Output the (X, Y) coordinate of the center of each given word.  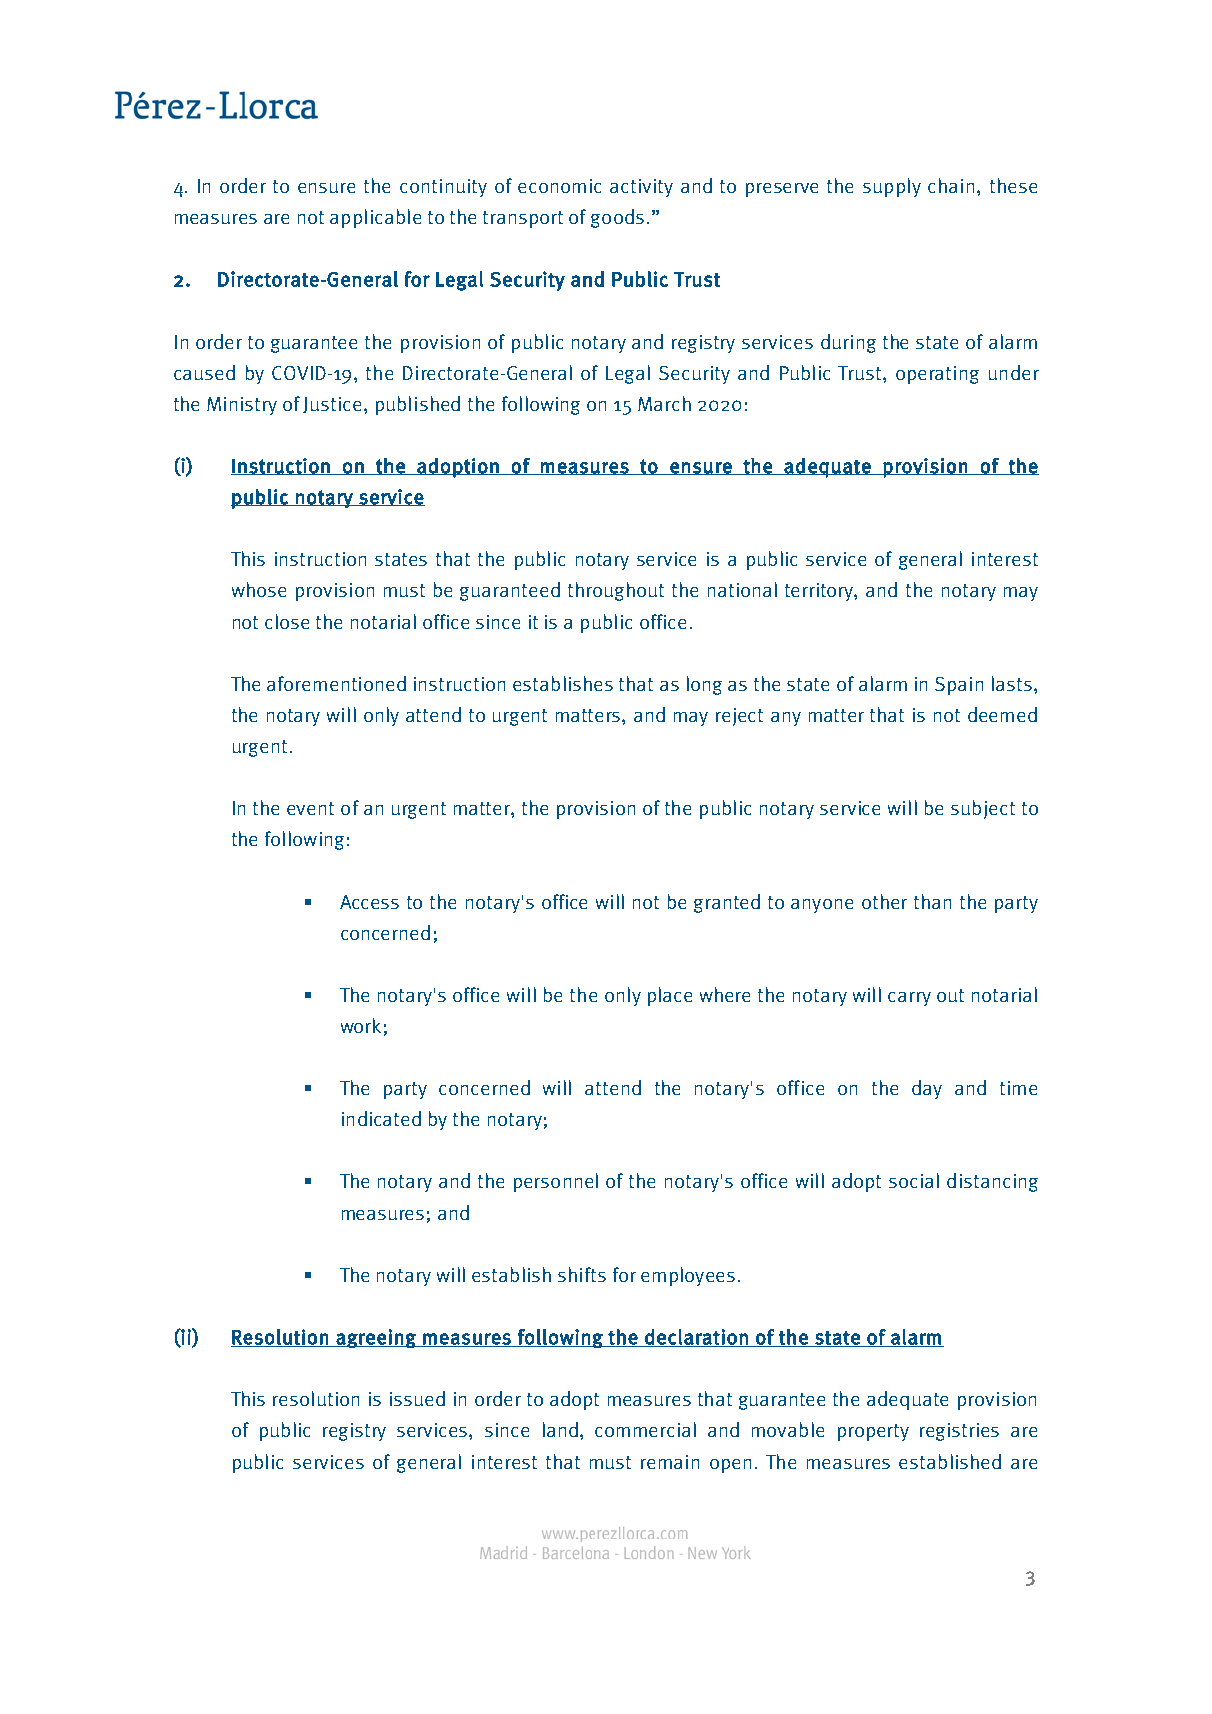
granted (727, 903)
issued (417, 1398)
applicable (375, 218)
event (310, 808)
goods (617, 218)
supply (892, 187)
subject (983, 809)
